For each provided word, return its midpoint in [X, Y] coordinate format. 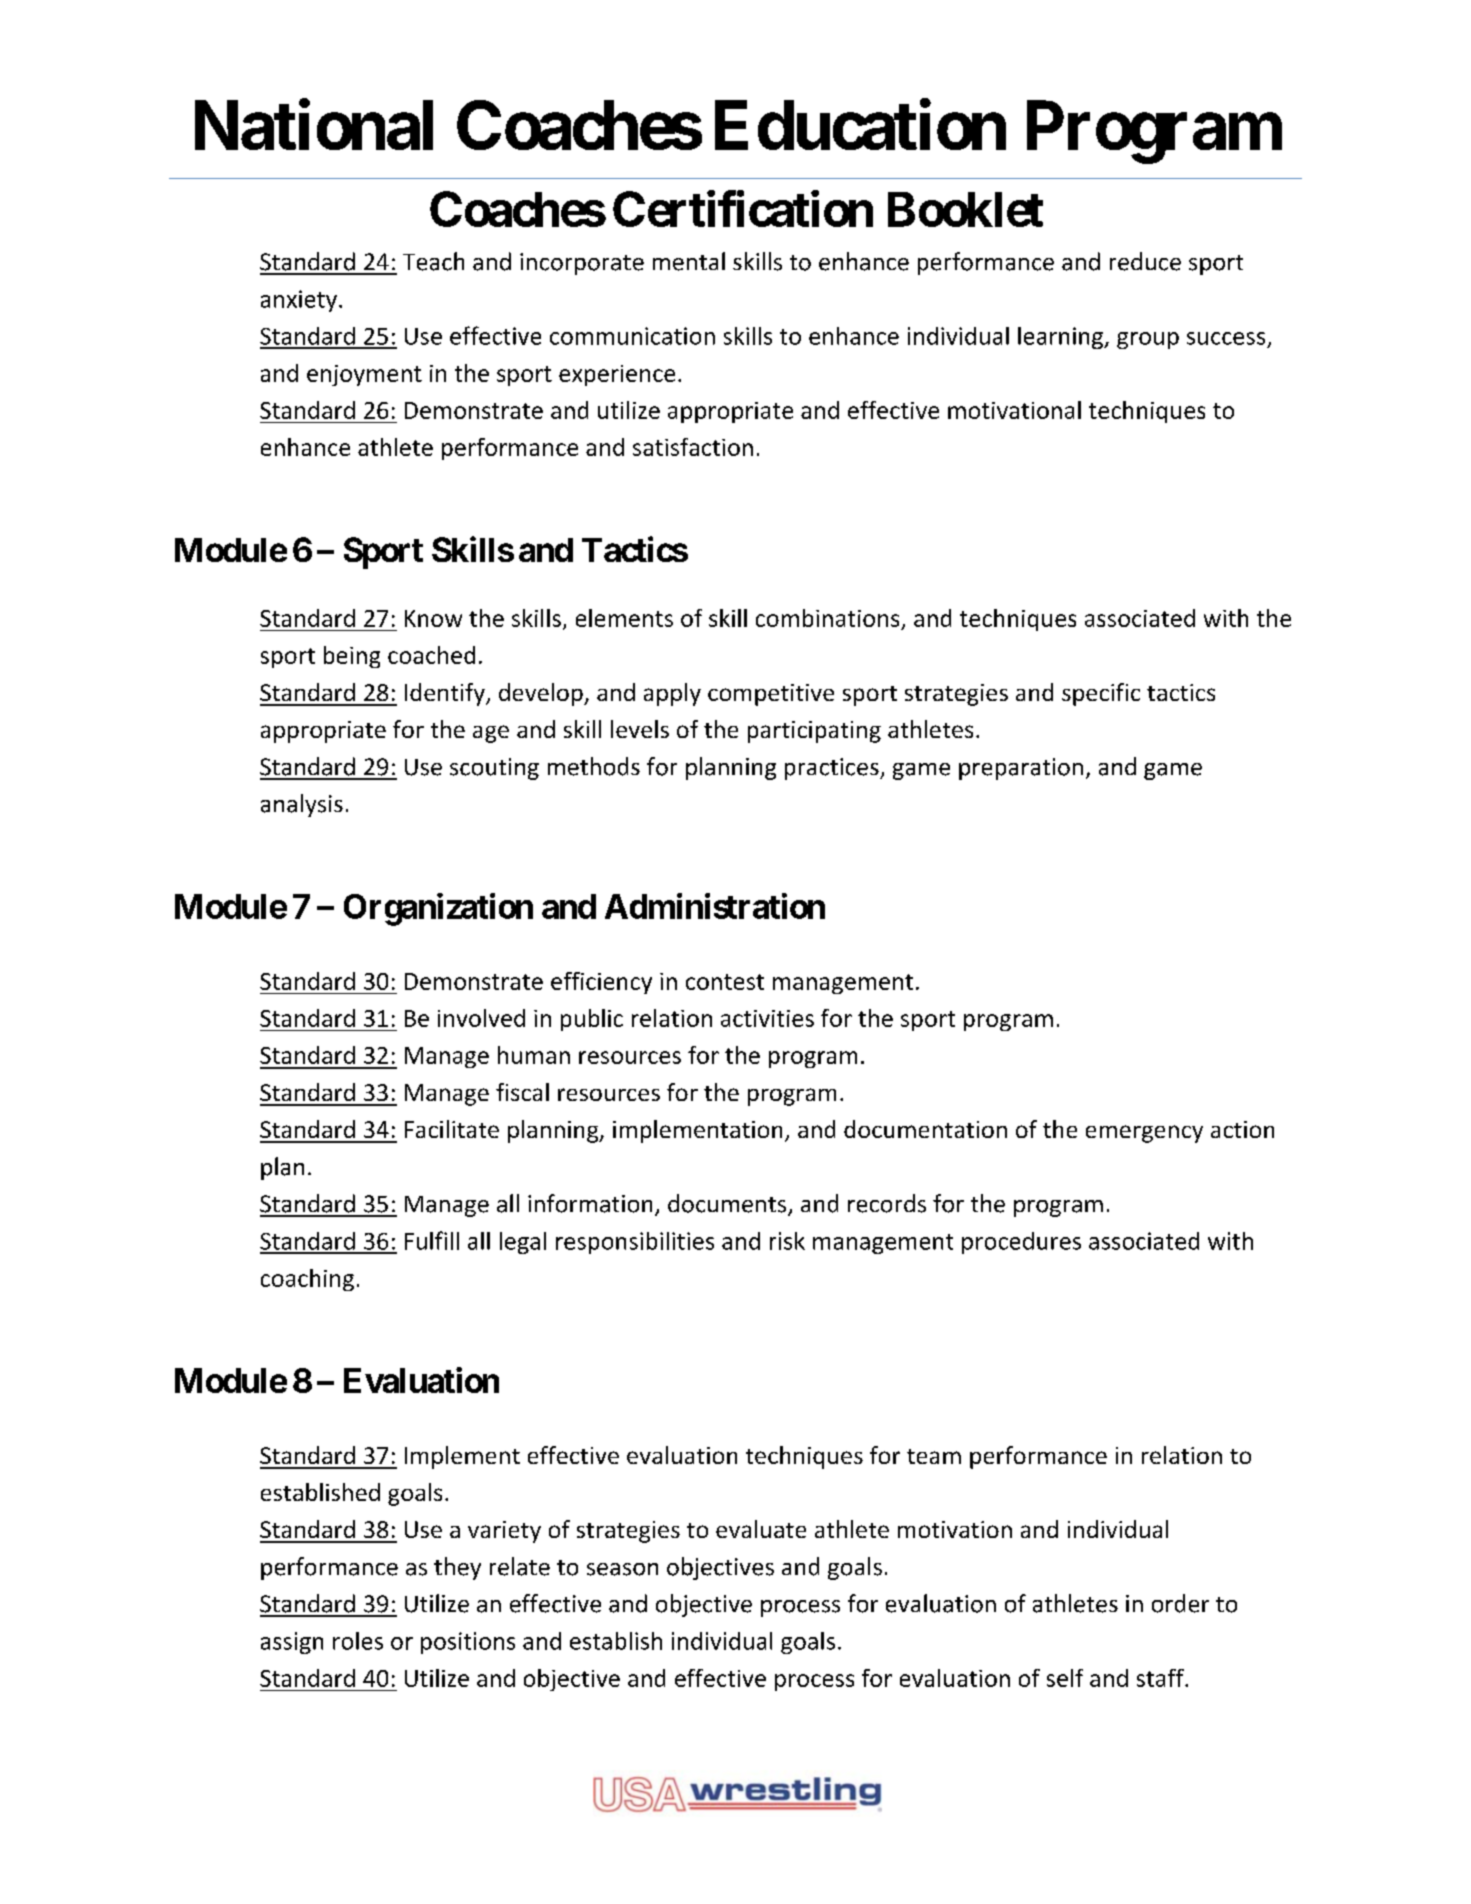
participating [814, 732]
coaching [307, 1280]
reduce [1145, 261]
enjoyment [364, 375]
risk [787, 1241]
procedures [1021, 1243]
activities [767, 1018]
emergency [1144, 1134]
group [1148, 340]
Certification [743, 209]
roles [358, 1641]
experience [617, 375]
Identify [446, 694]
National [314, 125]
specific [1101, 694]
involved [481, 1018]
